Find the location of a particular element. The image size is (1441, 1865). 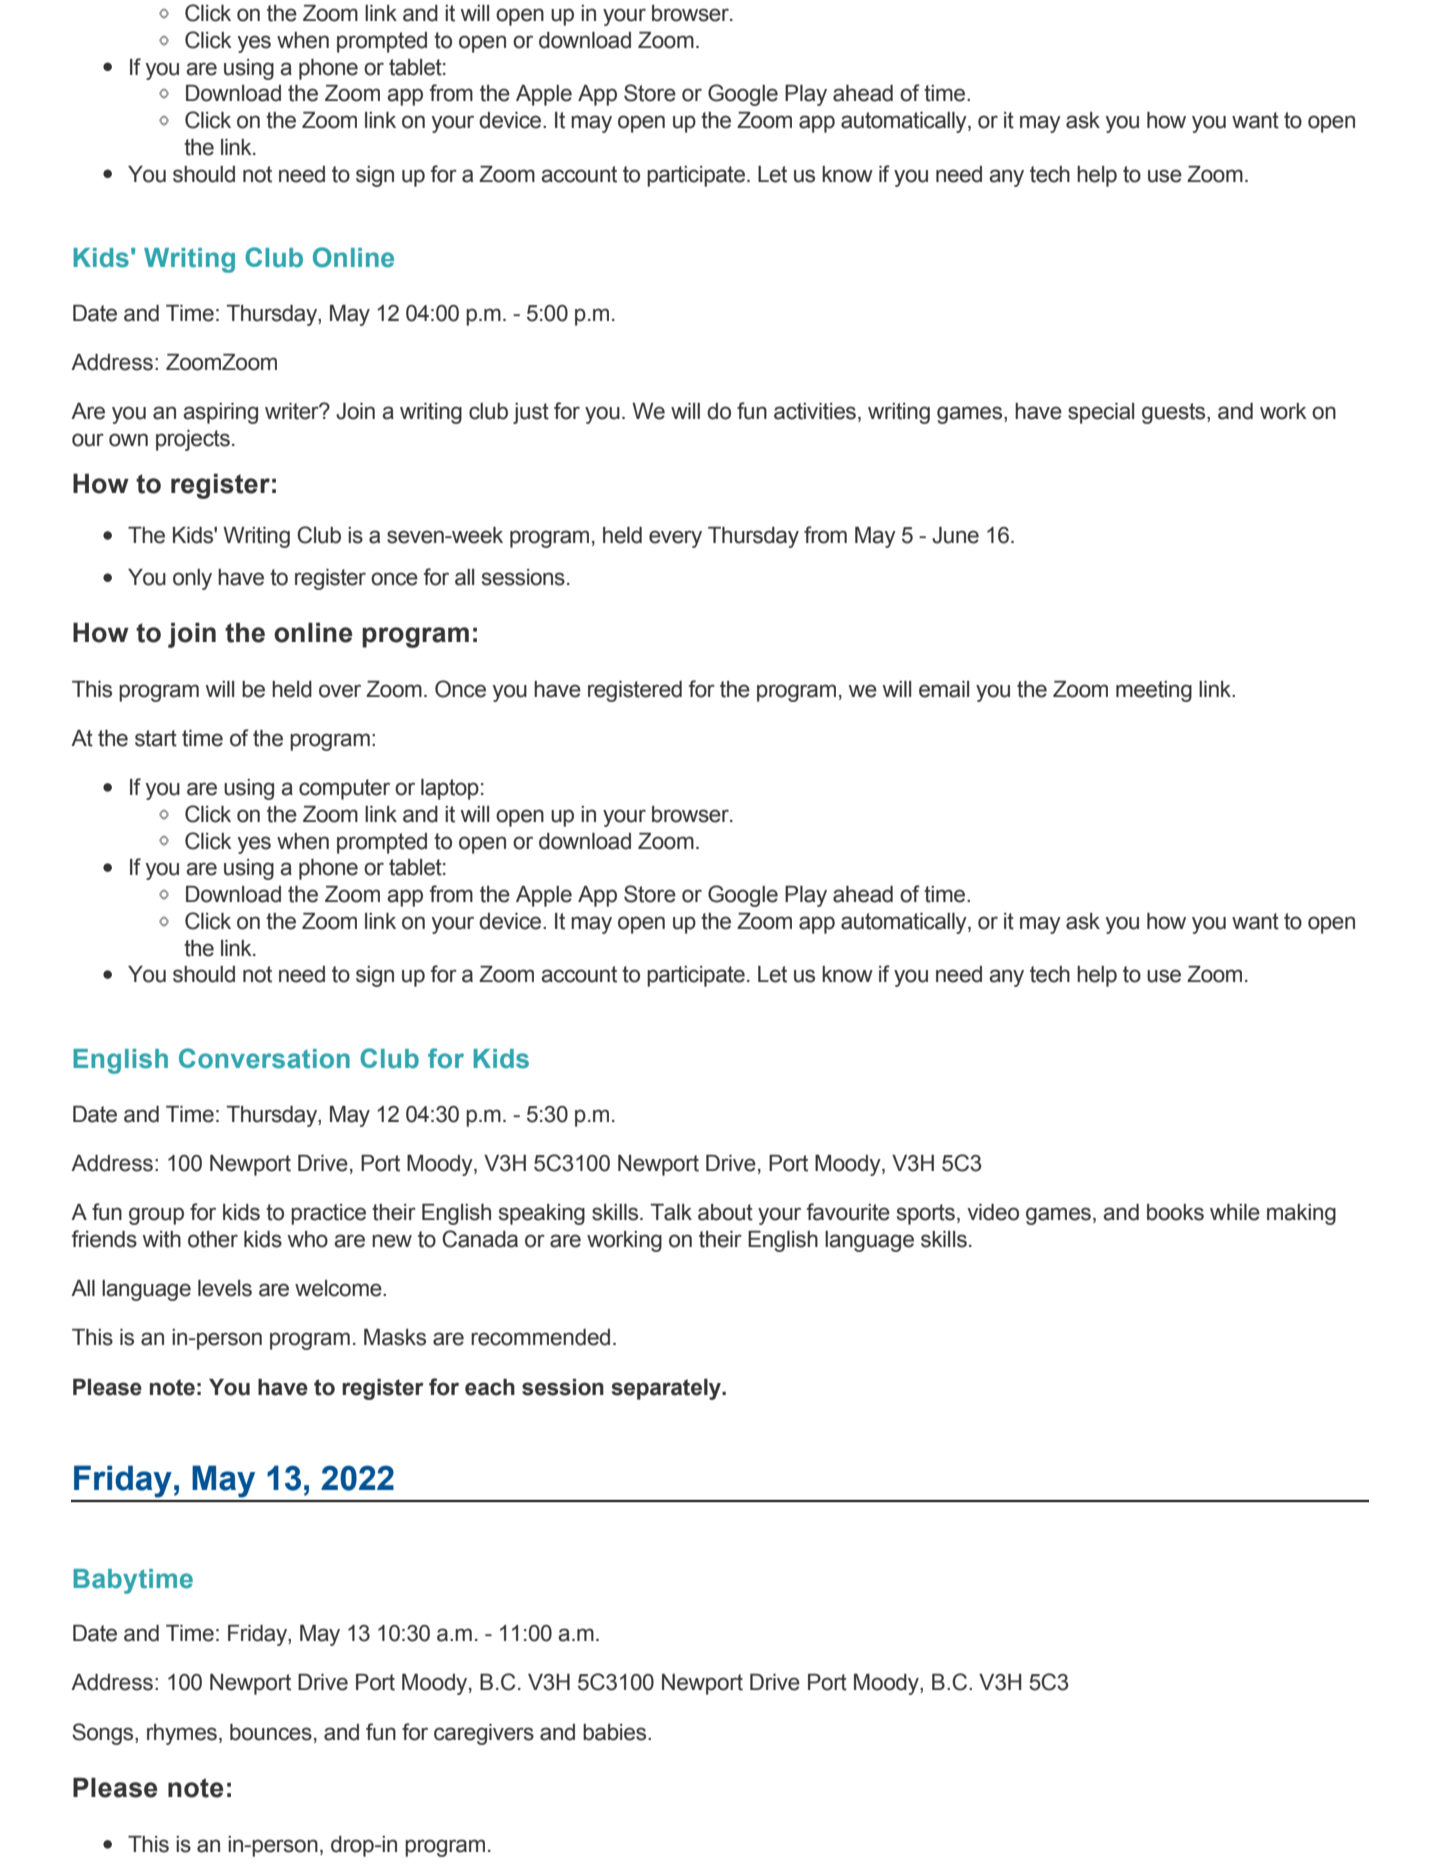

projects is located at coordinates (193, 440).
